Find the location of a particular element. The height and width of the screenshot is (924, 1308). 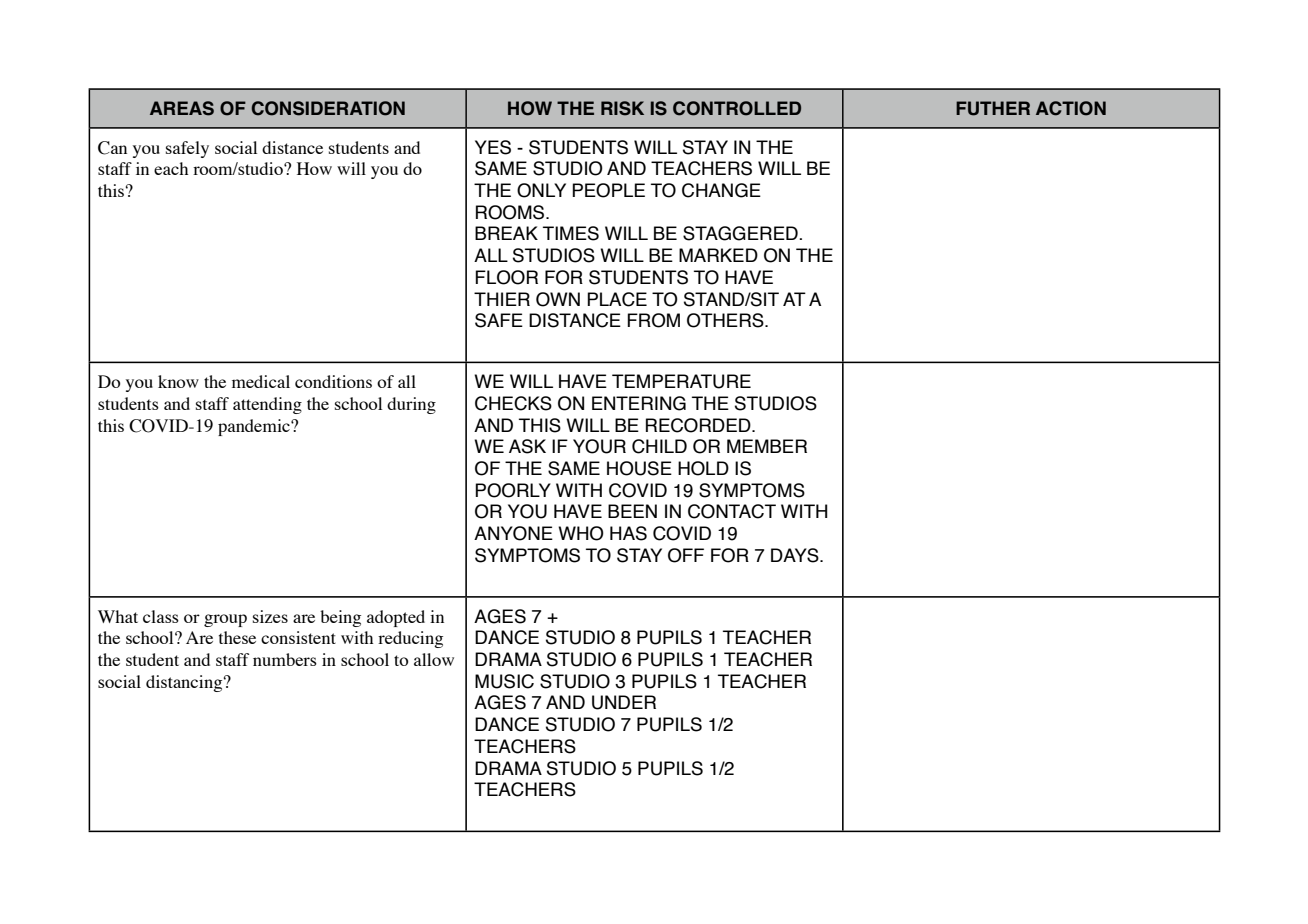

FUTHER is located at coordinates (993, 108).
